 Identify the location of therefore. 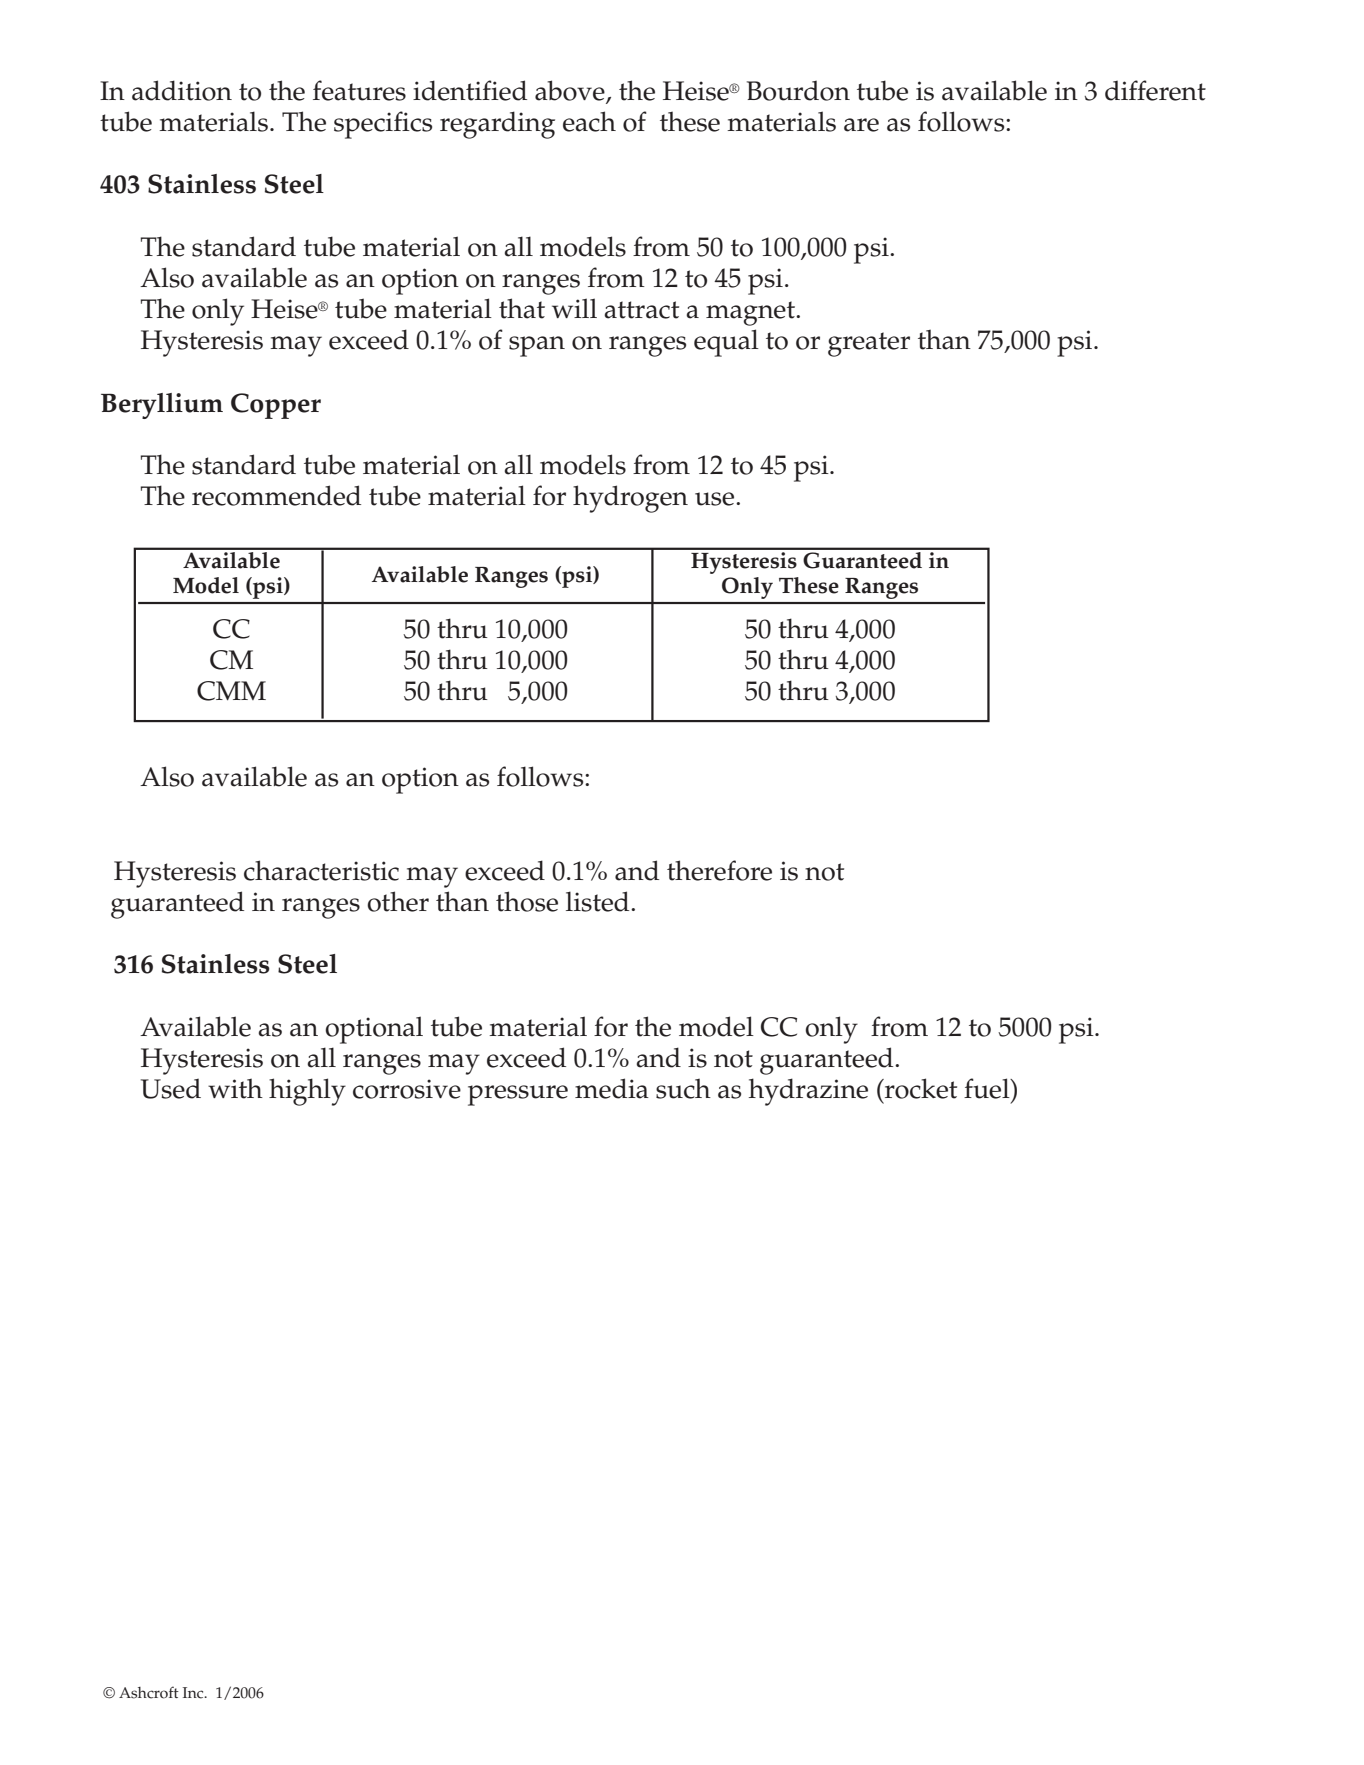
(719, 870).
